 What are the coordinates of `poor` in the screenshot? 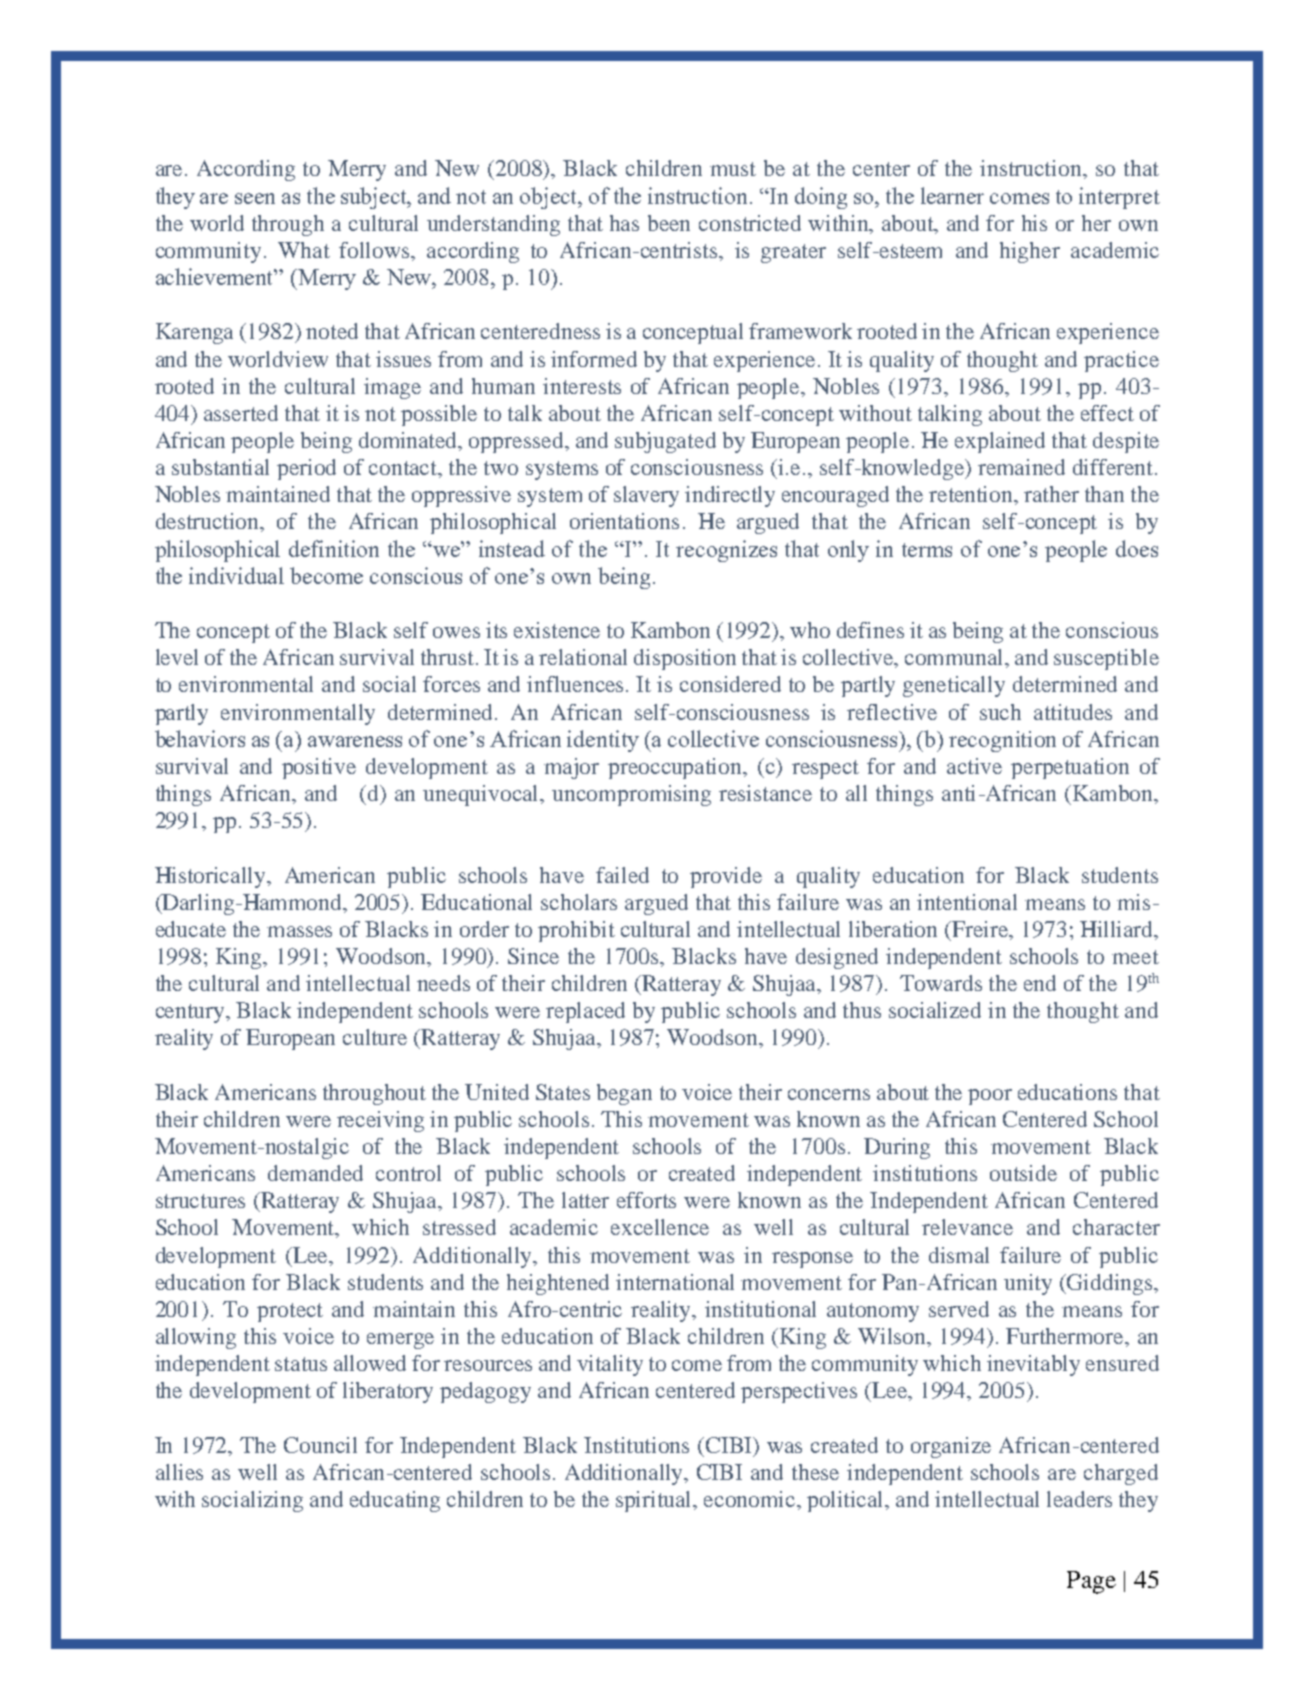 It's located at (990, 1097).
